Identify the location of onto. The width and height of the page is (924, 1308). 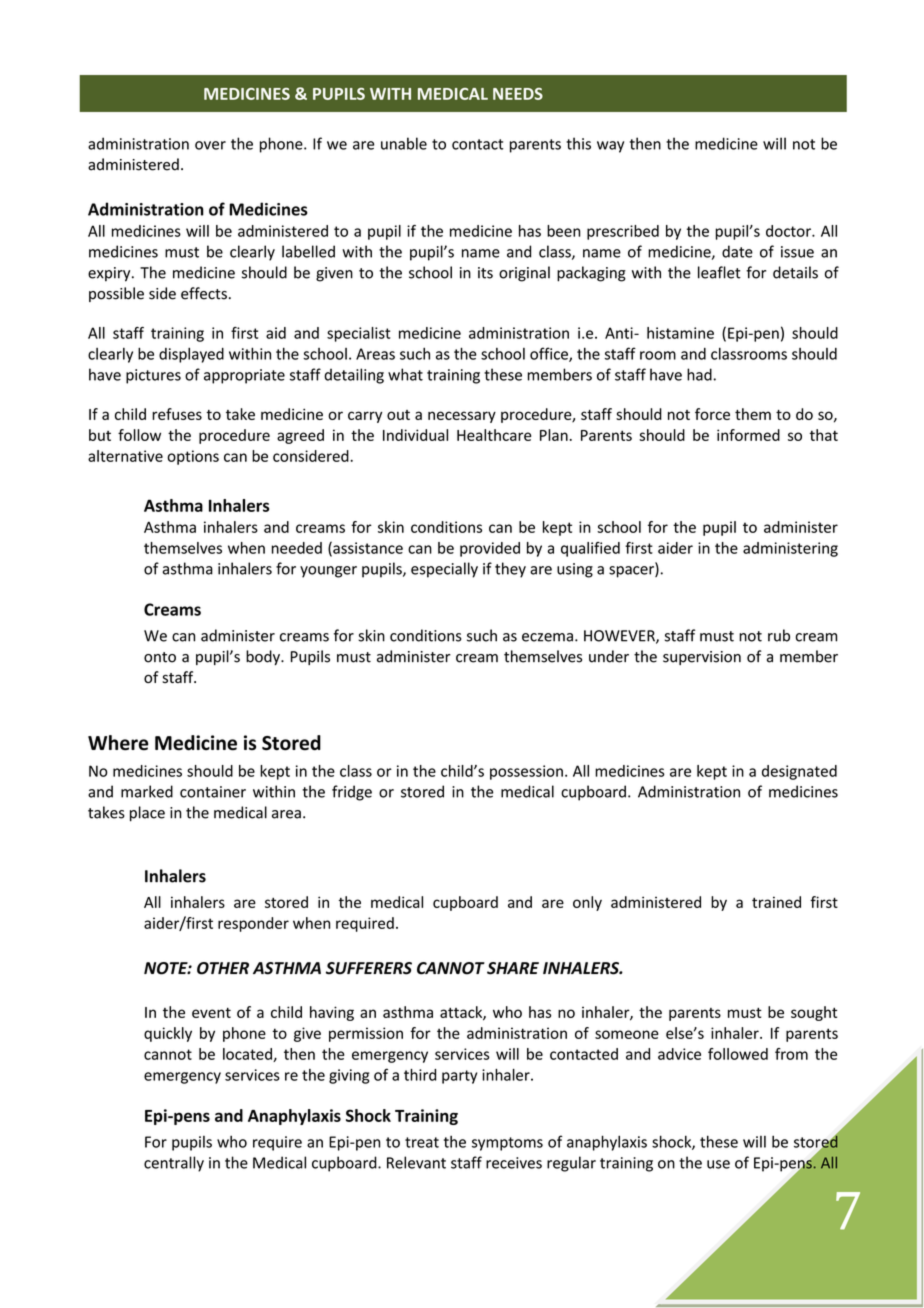
(160, 657).
